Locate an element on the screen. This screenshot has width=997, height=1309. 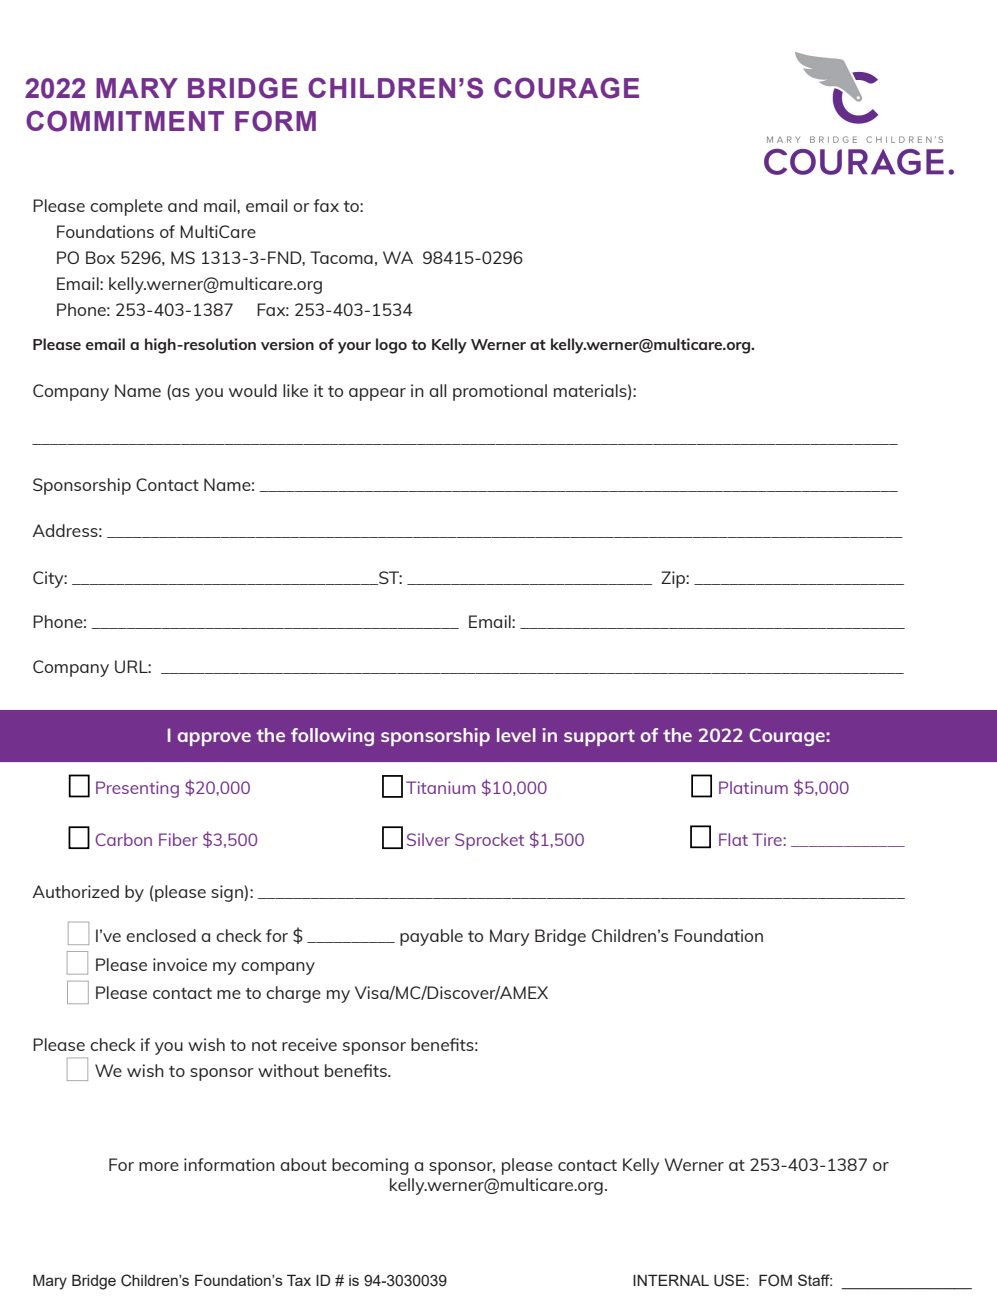
Tacoma is located at coordinates (341, 257).
